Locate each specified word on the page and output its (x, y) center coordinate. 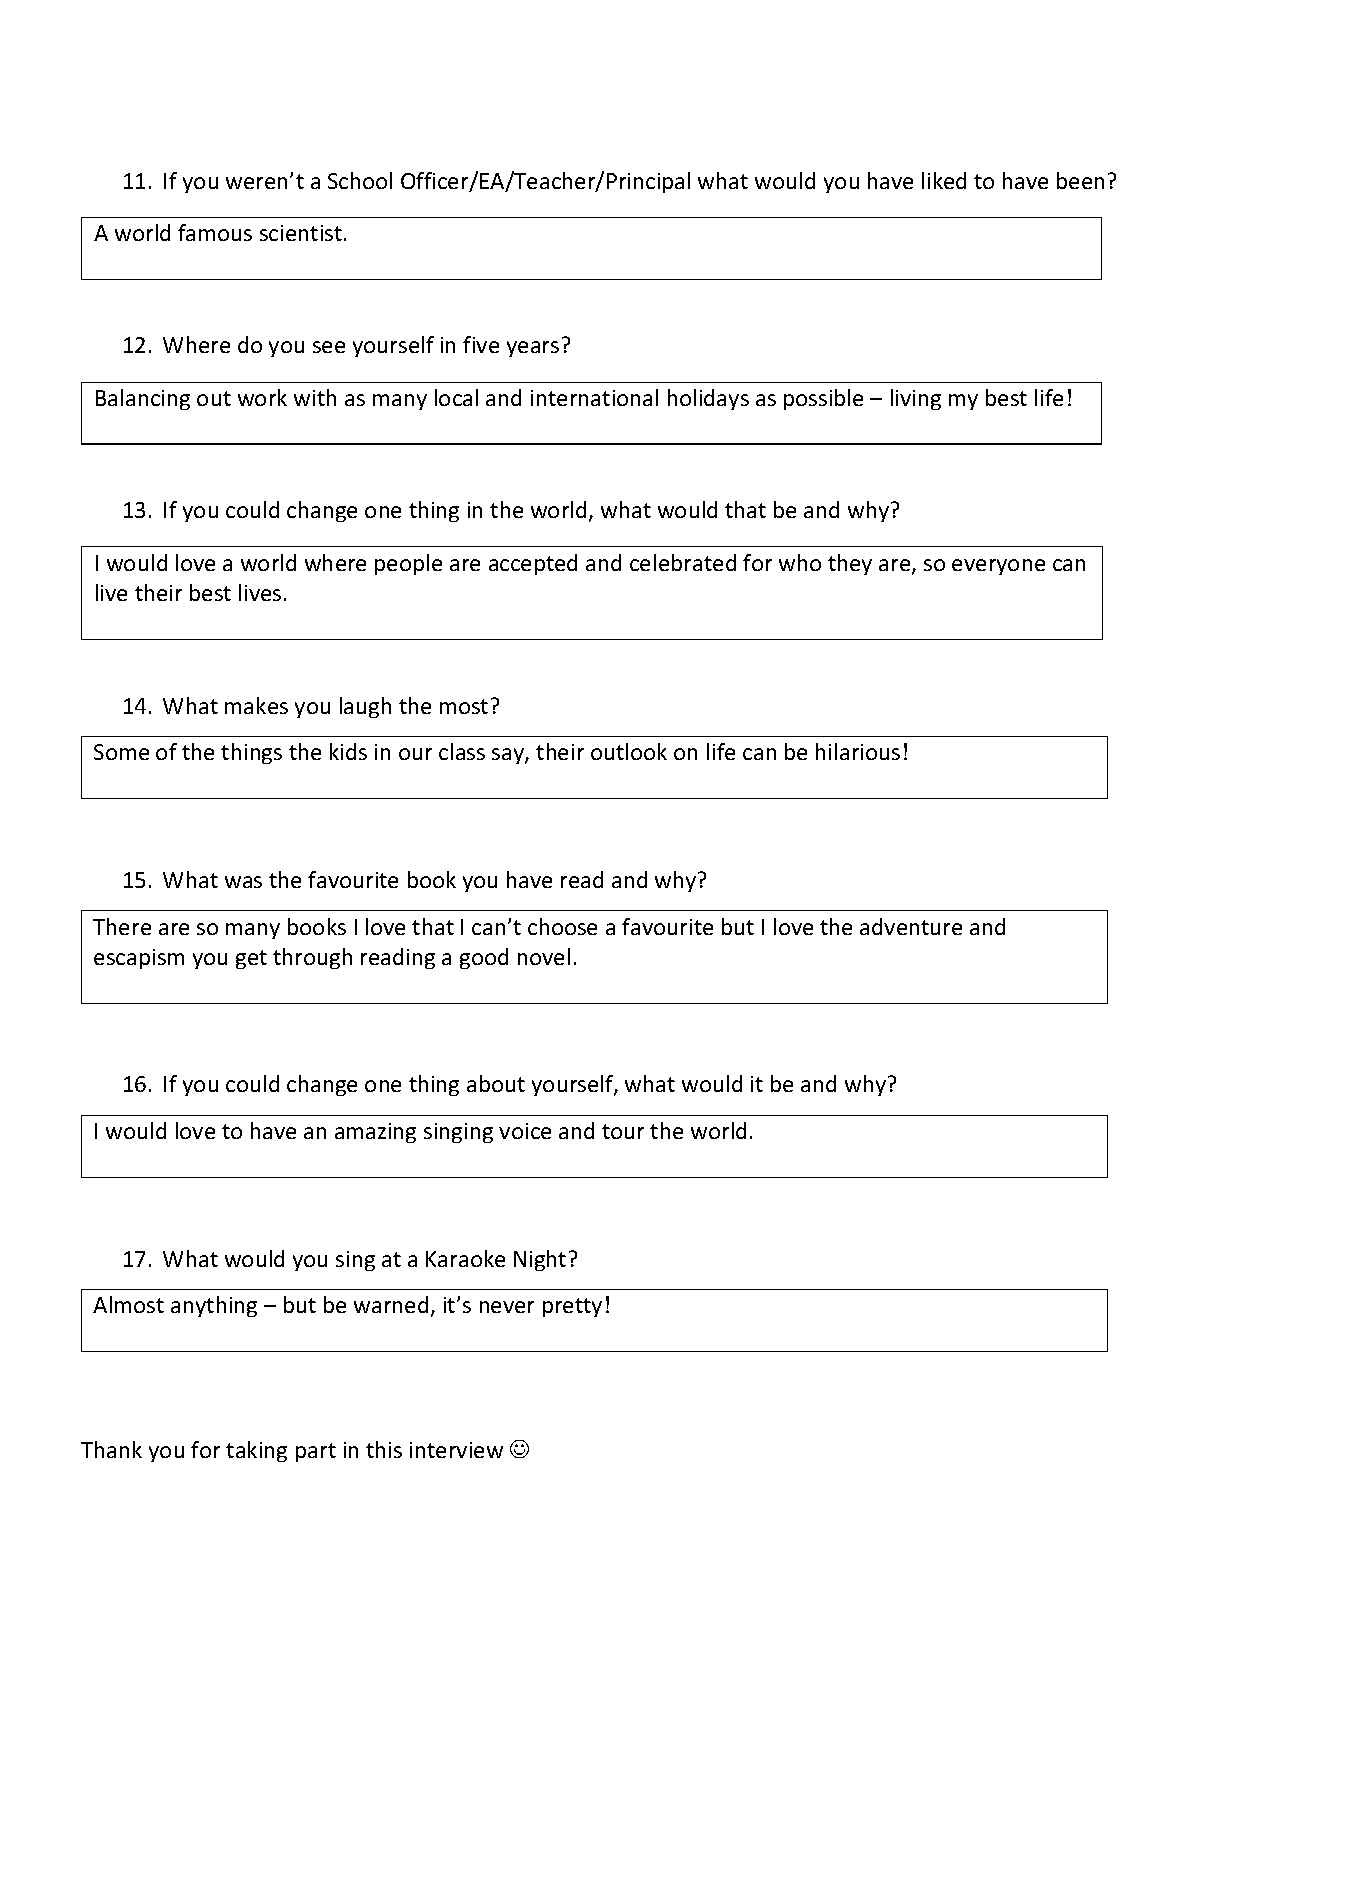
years (533, 349)
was (243, 882)
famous (215, 232)
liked (944, 180)
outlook (629, 751)
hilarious (858, 751)
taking (256, 1451)
